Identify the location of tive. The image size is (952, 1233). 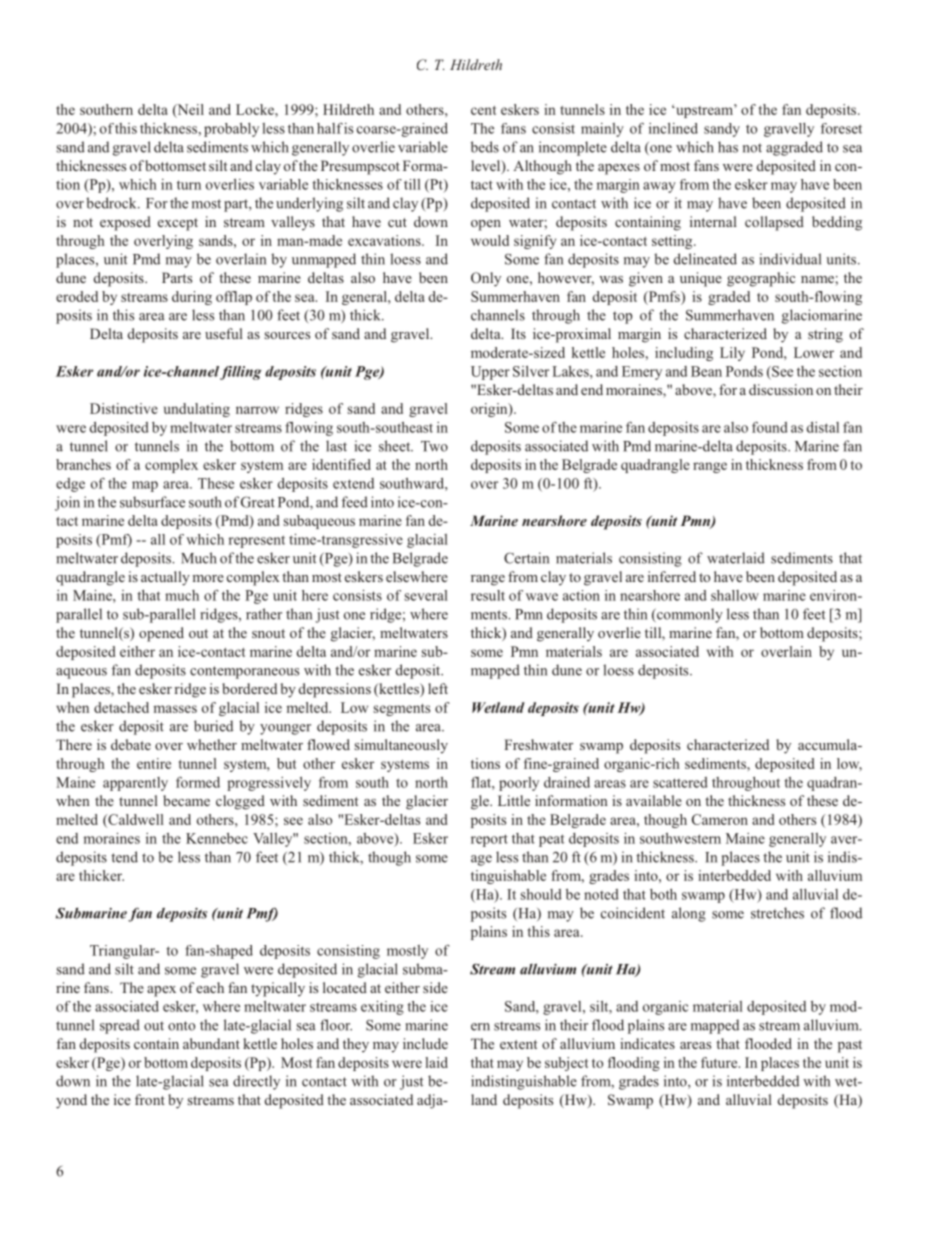
(146, 408).
